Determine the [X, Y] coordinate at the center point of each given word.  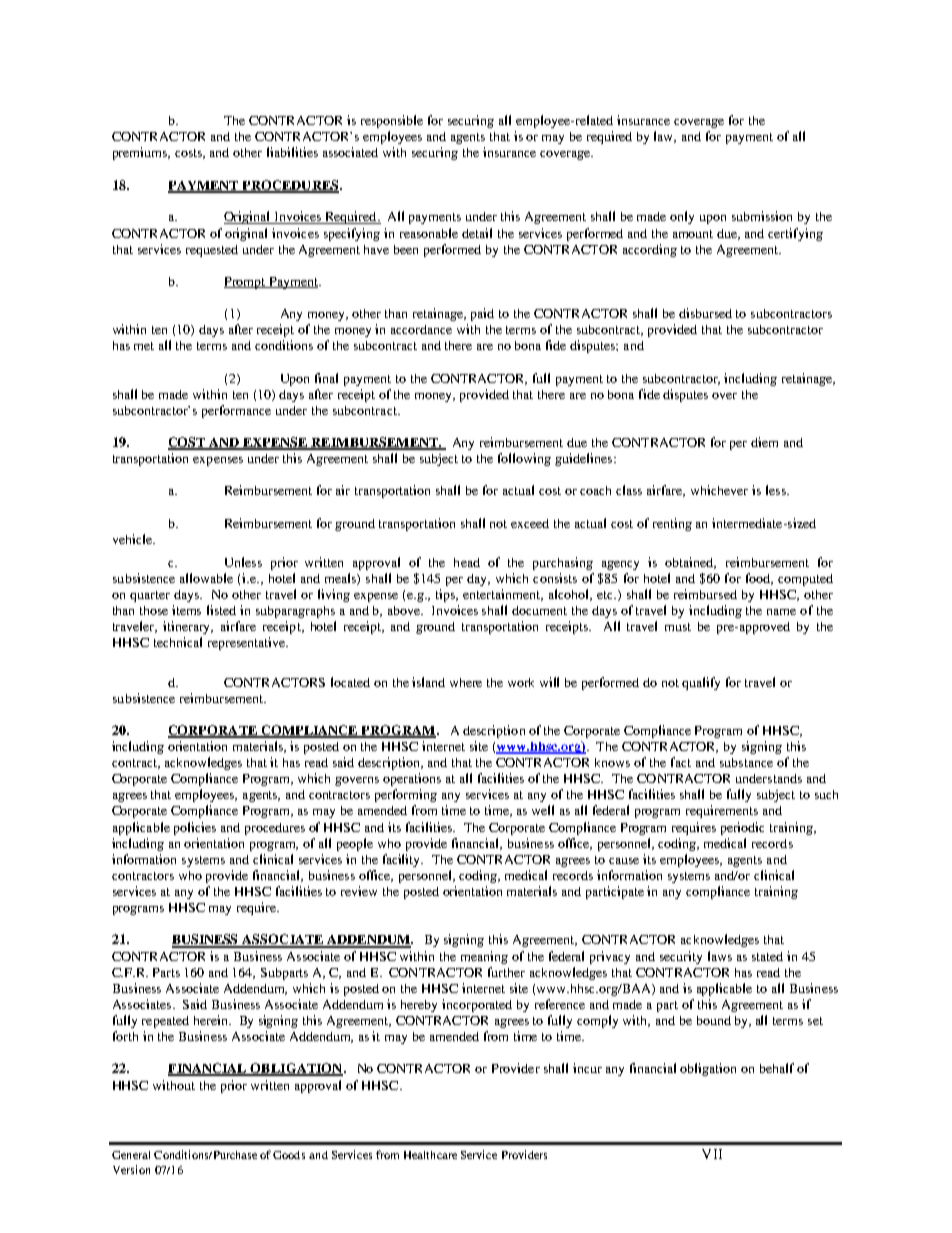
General [131, 1155]
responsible [392, 121]
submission [762, 216]
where [466, 682]
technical [178, 642]
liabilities [292, 152]
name [781, 612]
